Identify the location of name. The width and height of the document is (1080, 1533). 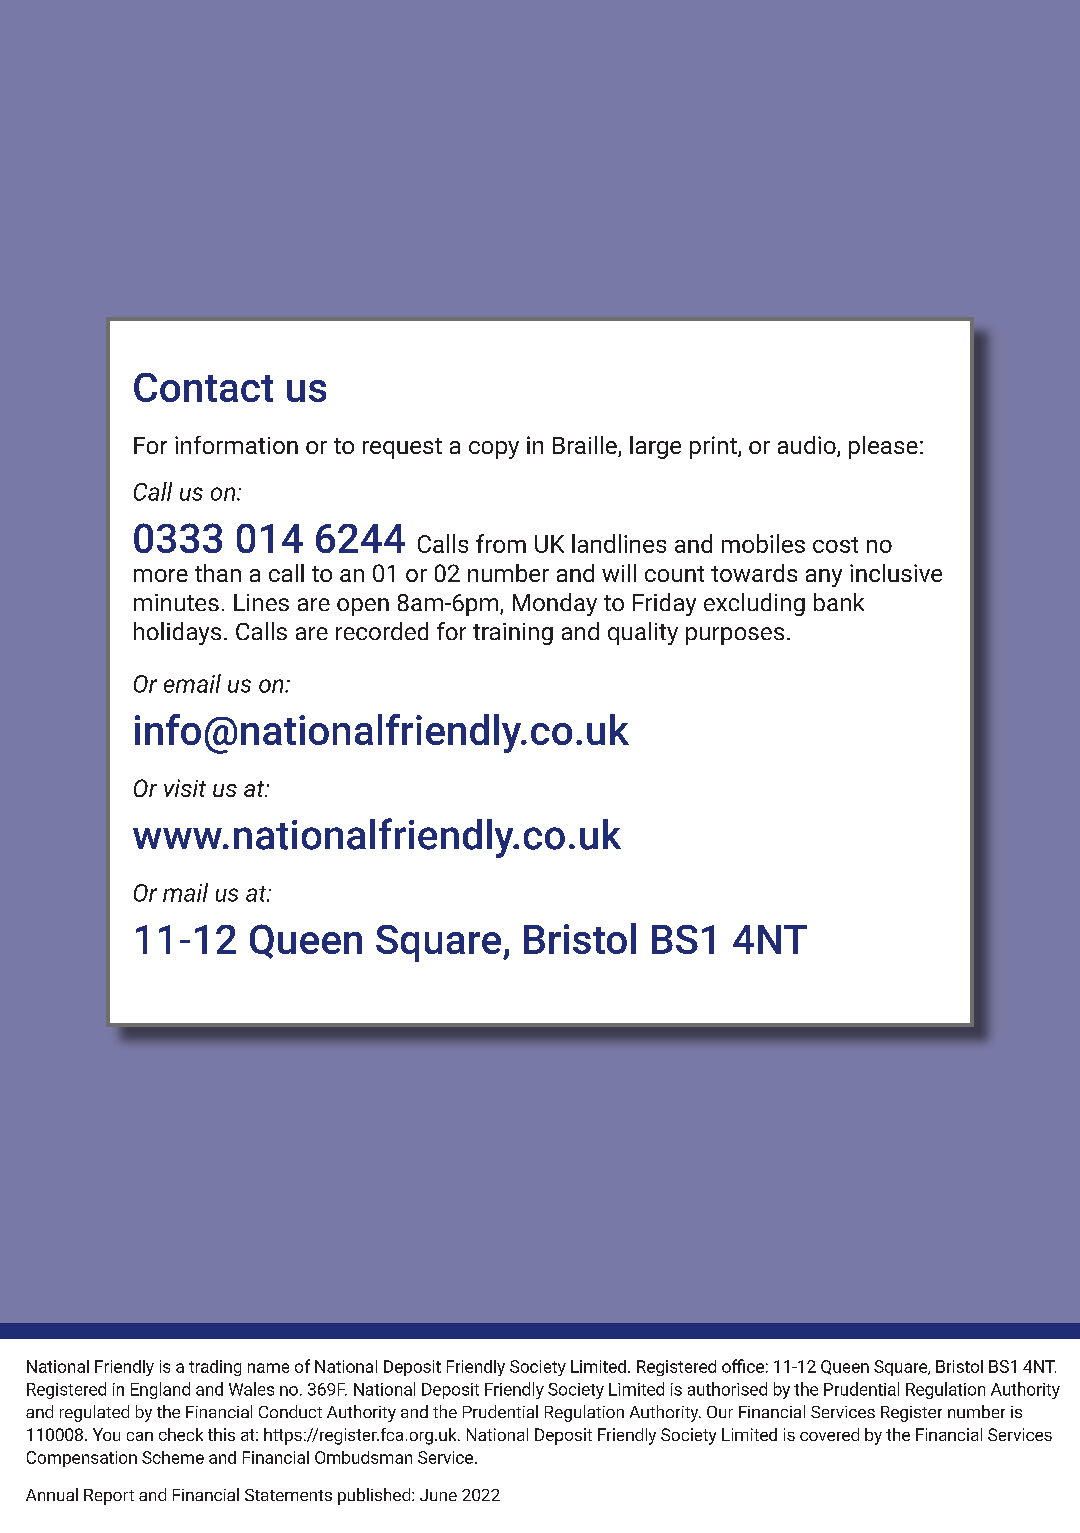
(268, 1368).
